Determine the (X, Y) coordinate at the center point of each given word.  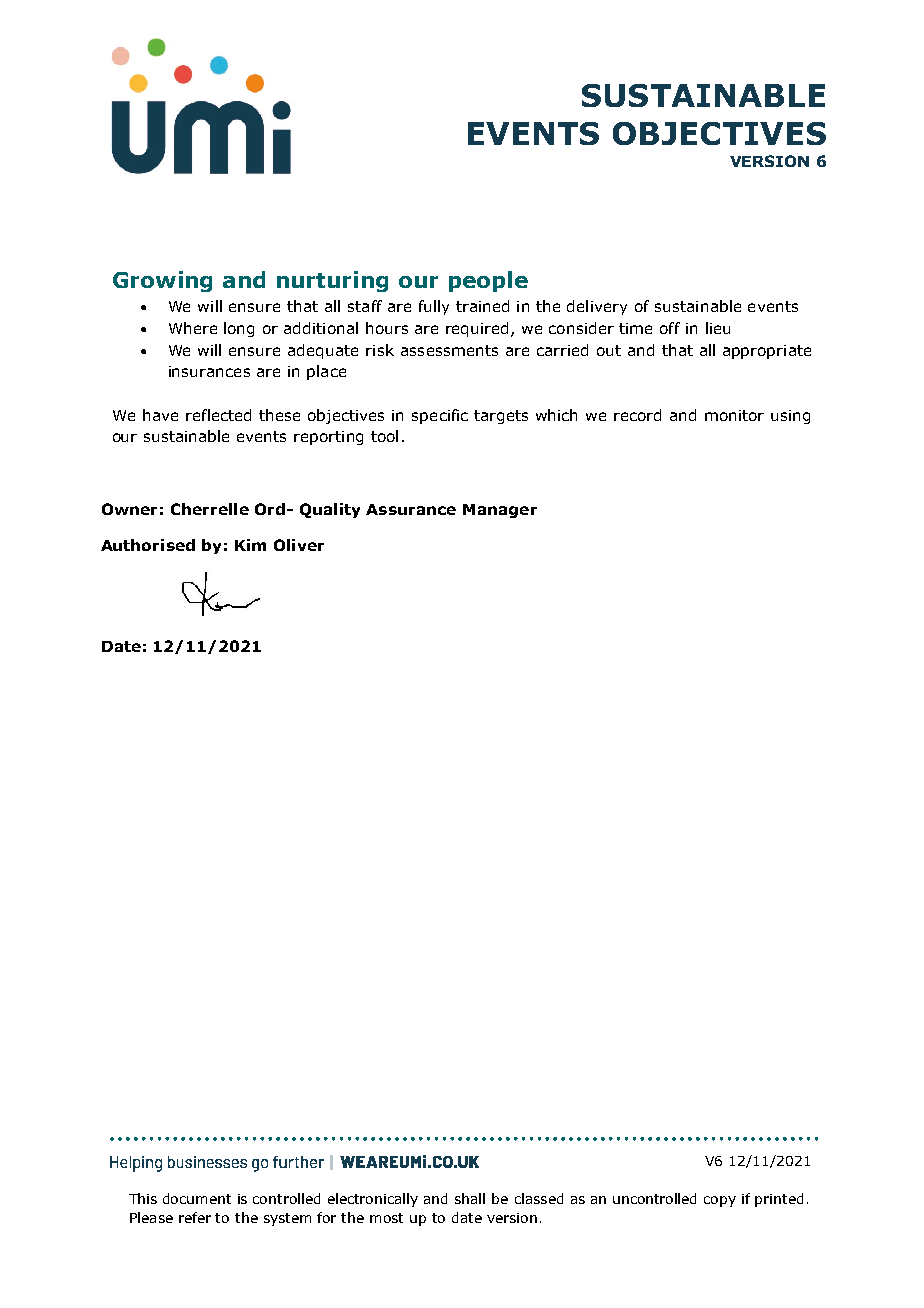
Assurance (411, 509)
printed (779, 1200)
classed (539, 1198)
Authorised (148, 545)
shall (470, 1198)
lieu (718, 328)
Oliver (299, 545)
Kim (250, 545)
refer (195, 1217)
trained (482, 306)
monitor (734, 415)
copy (720, 1201)
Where (193, 328)
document (197, 1198)
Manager (500, 511)
